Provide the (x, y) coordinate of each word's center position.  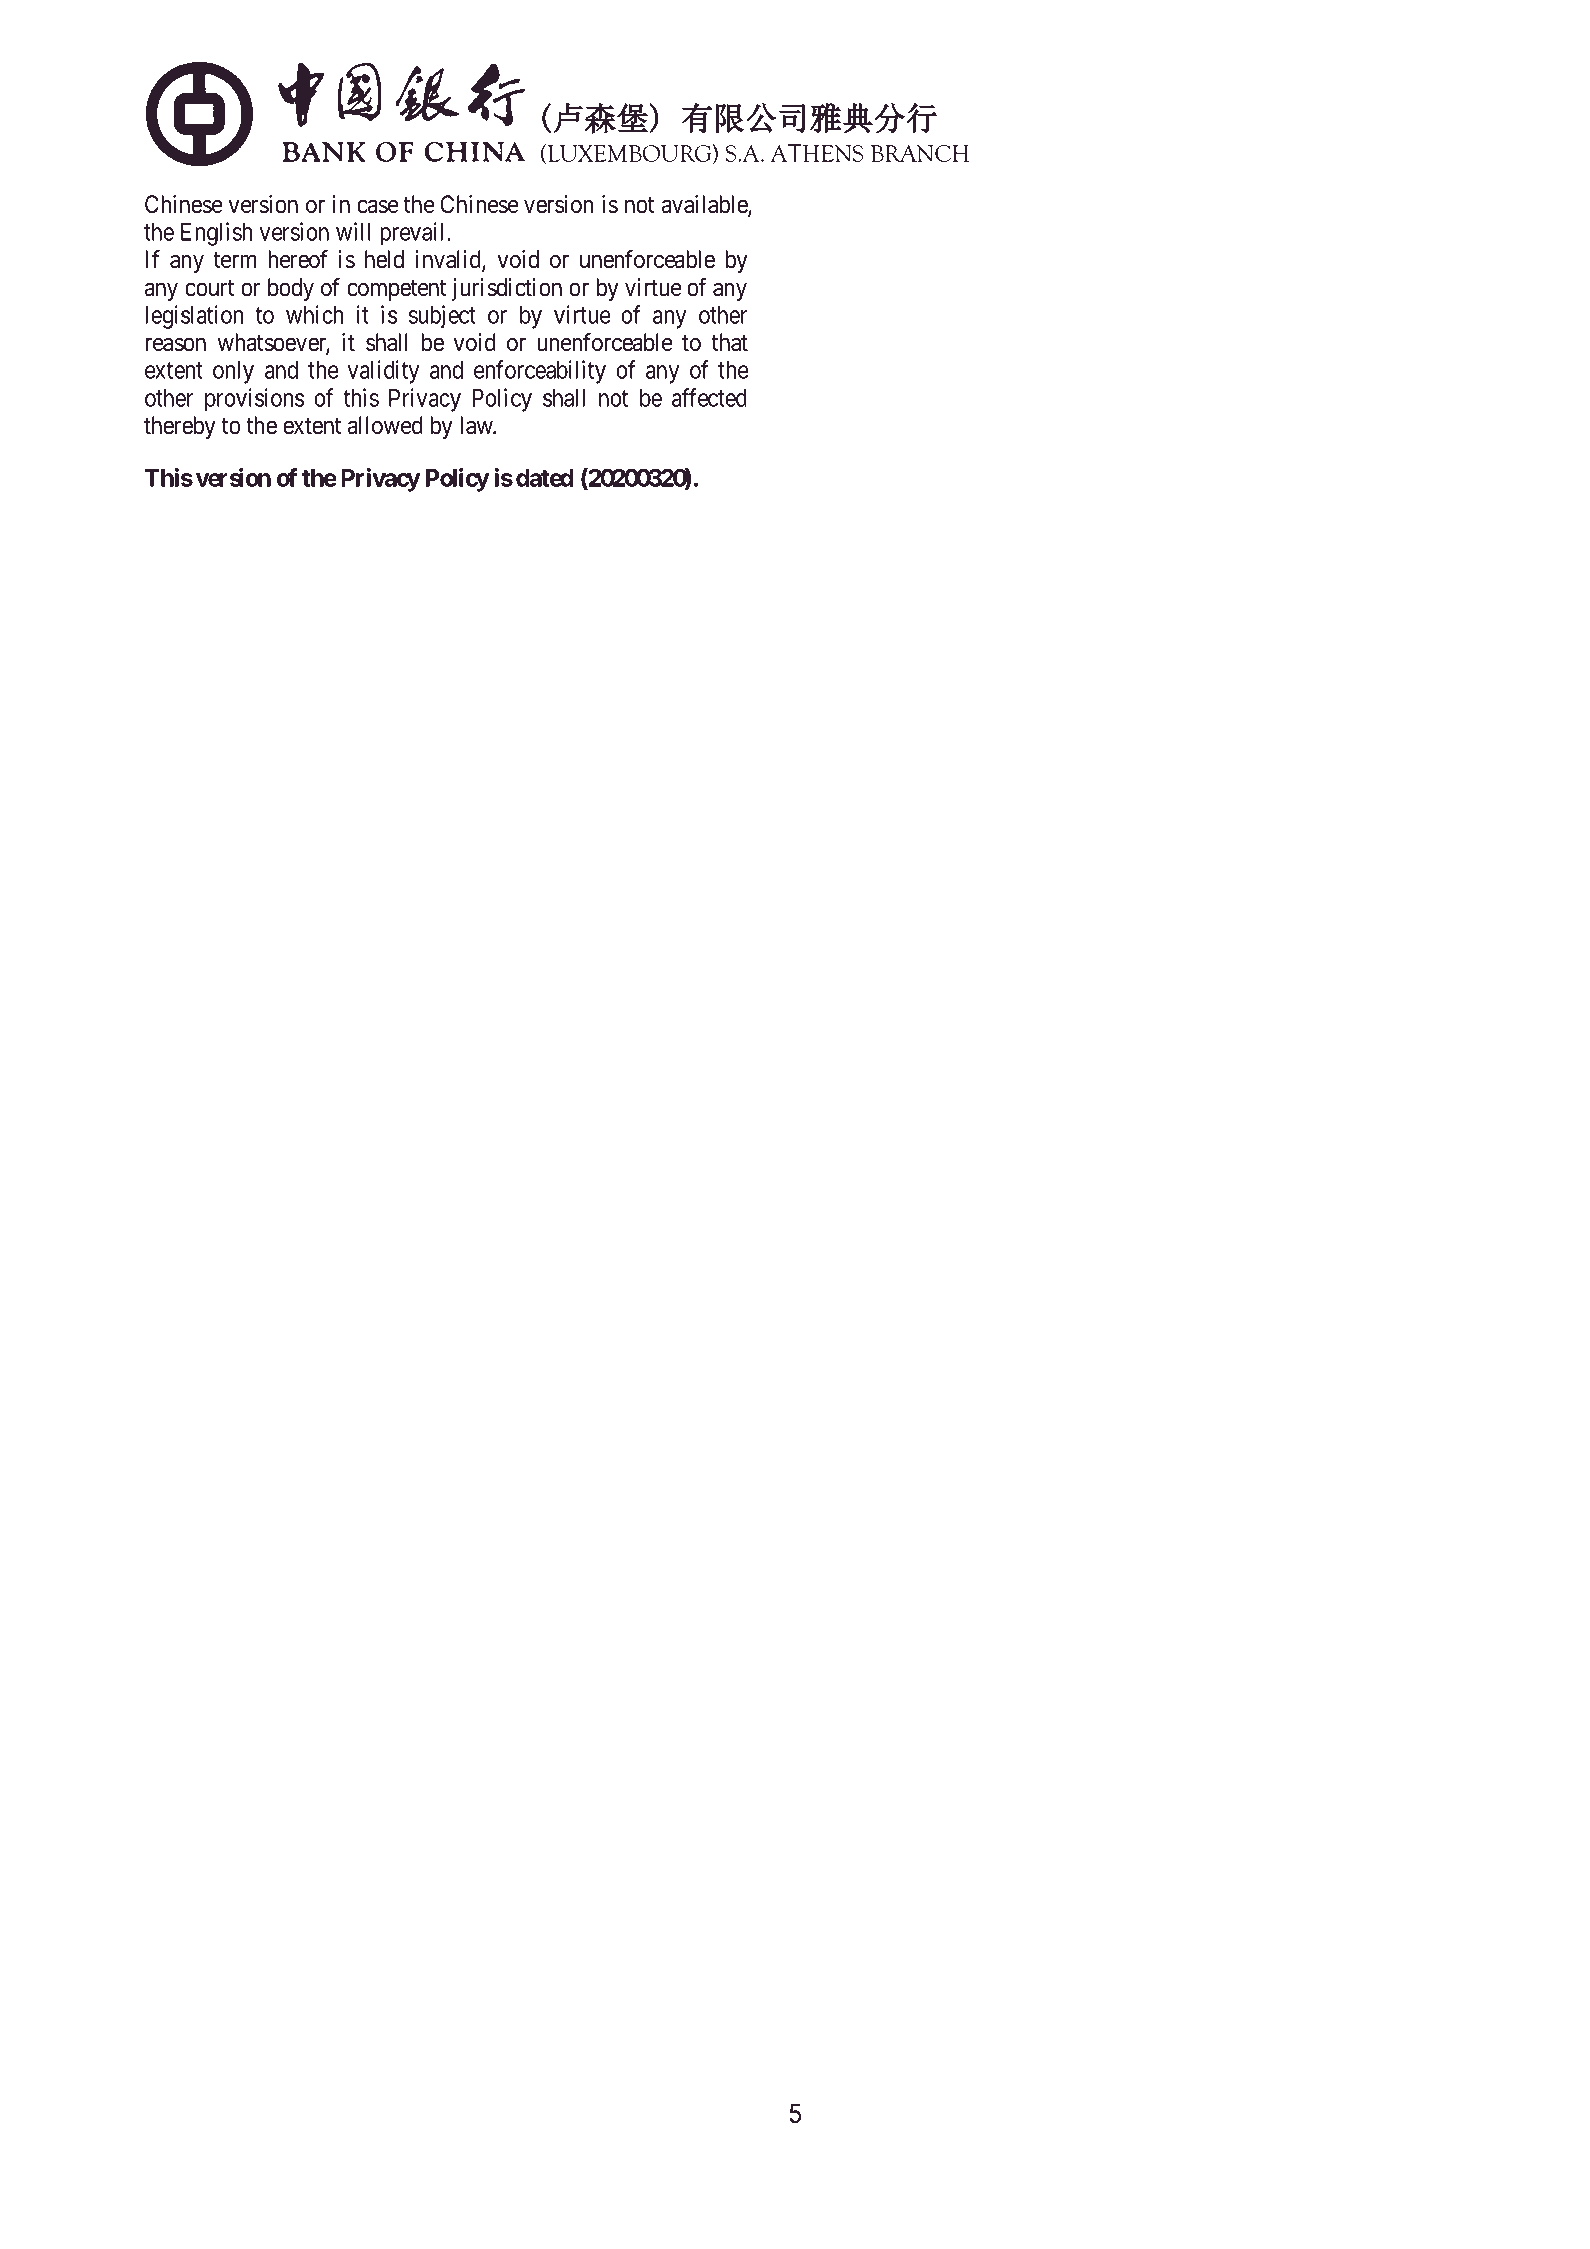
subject (442, 317)
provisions (254, 400)
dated (544, 478)
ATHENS (816, 153)
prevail (414, 234)
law (478, 425)
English (216, 234)
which (314, 314)
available (705, 205)
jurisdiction (507, 289)
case (378, 207)
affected (709, 397)
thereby (180, 427)
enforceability (540, 372)
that (729, 342)
